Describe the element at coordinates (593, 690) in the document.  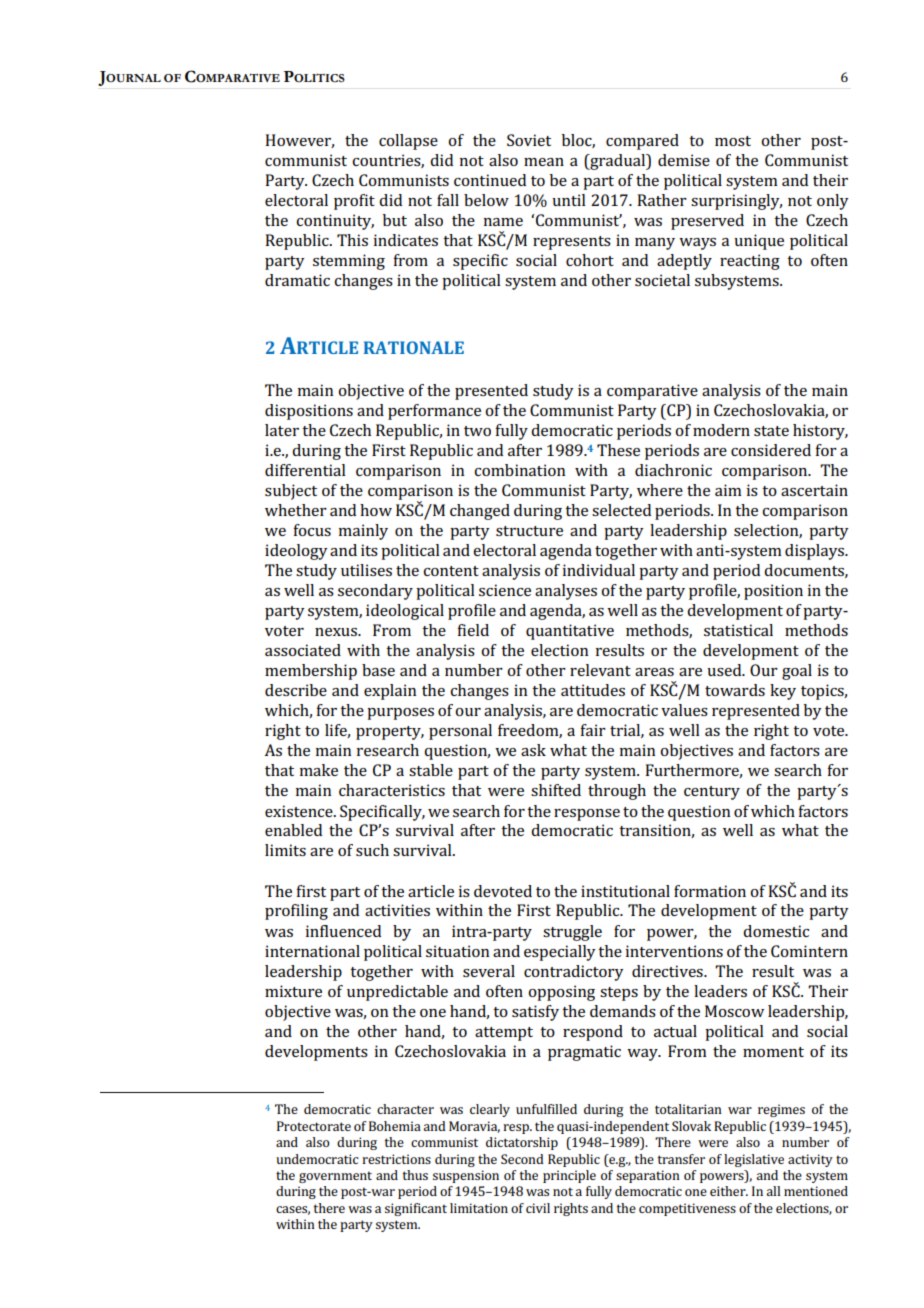
I see `attitudes` at that location.
